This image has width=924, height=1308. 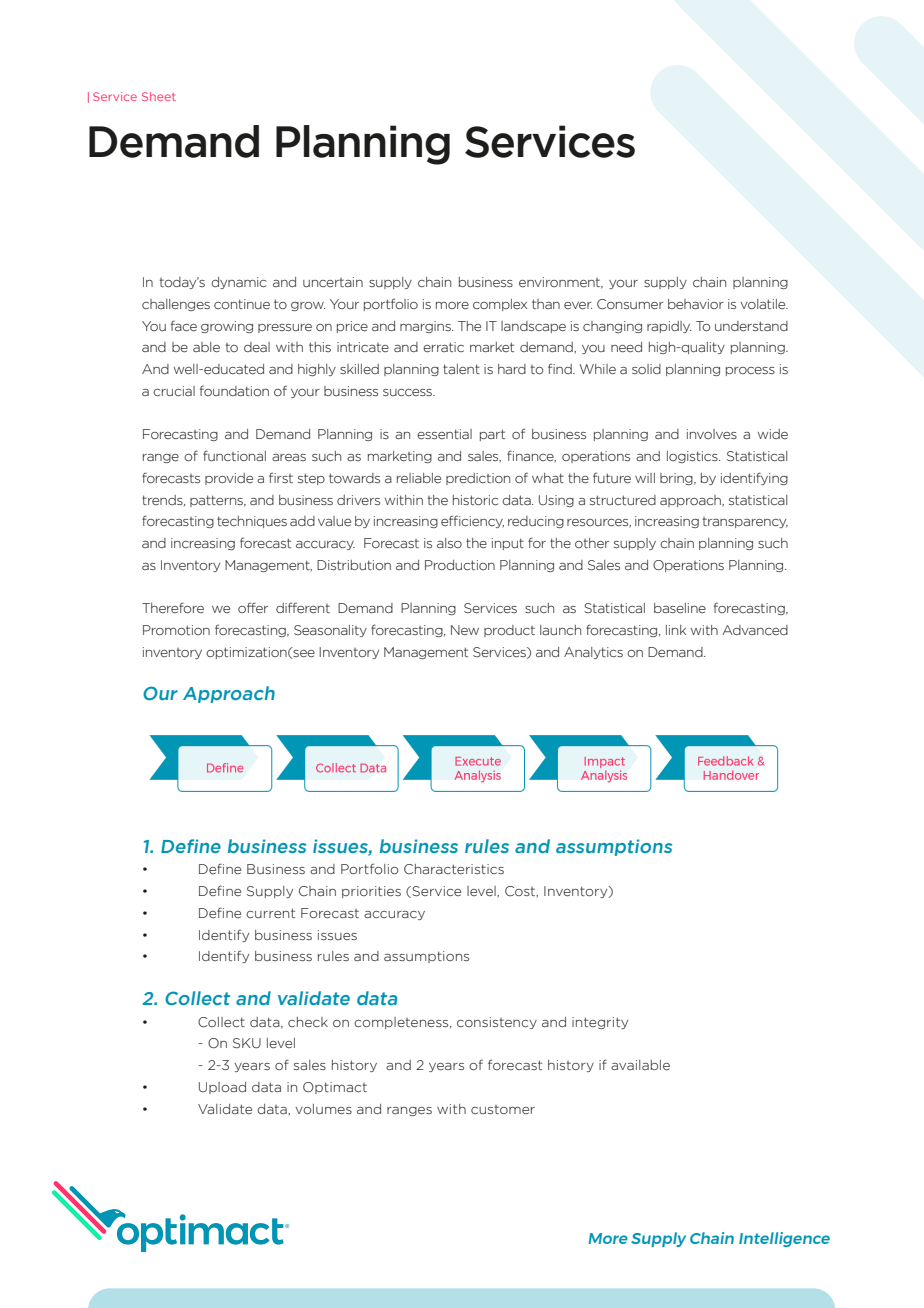 I want to click on baseline, so click(x=680, y=608).
